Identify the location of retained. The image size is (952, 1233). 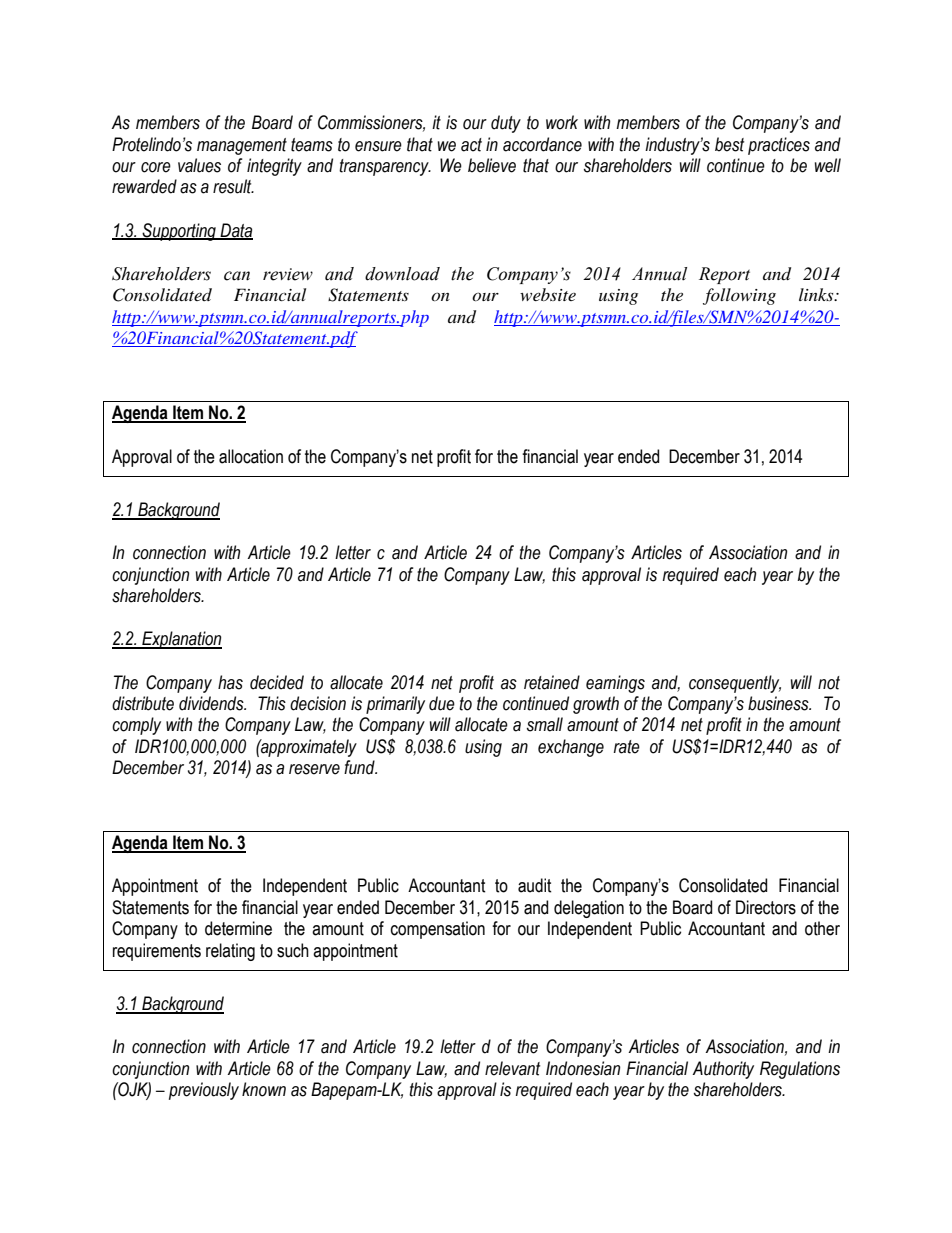
(552, 682).
